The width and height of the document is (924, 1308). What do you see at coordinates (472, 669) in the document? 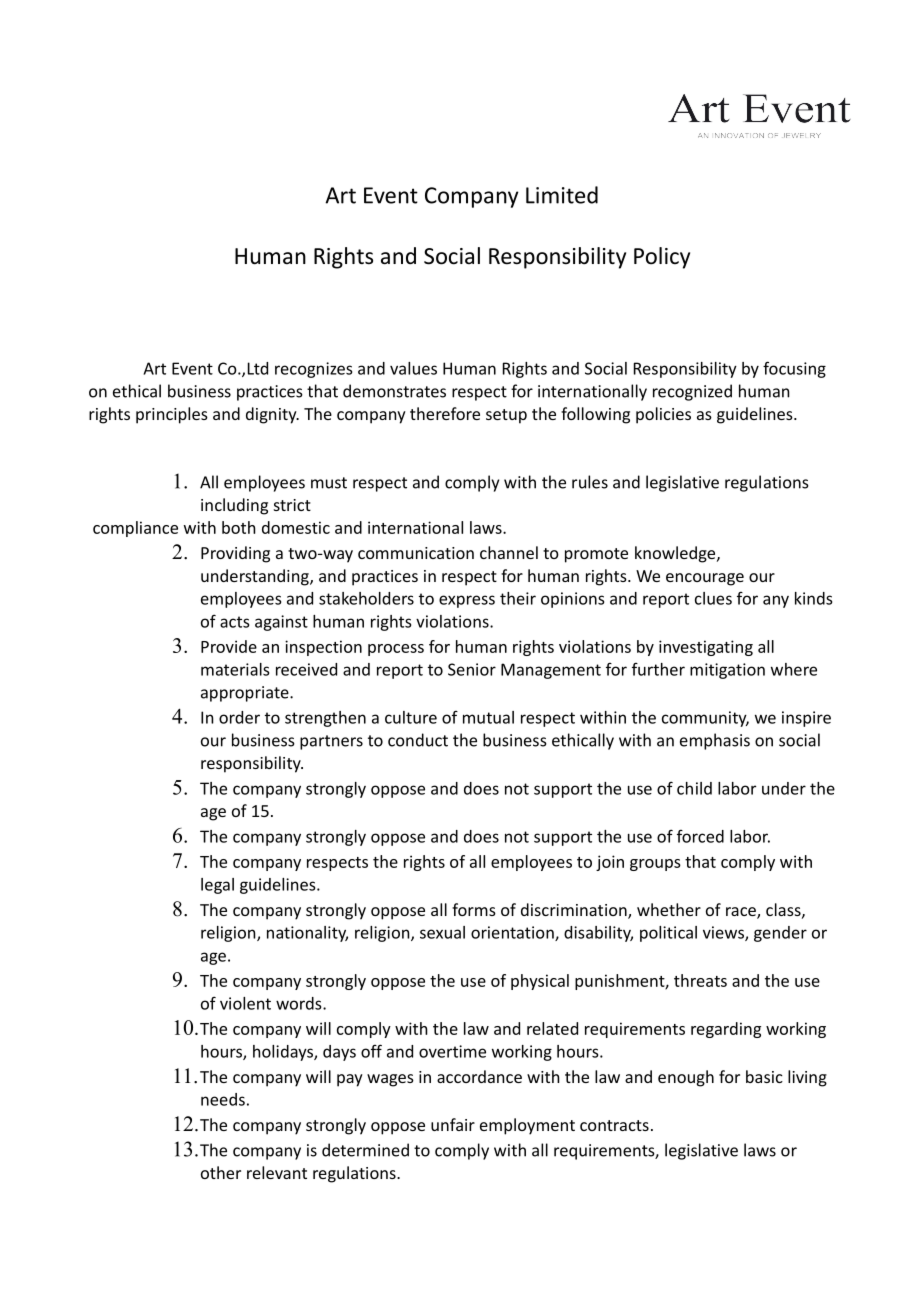
I see `Senior` at bounding box center [472, 669].
